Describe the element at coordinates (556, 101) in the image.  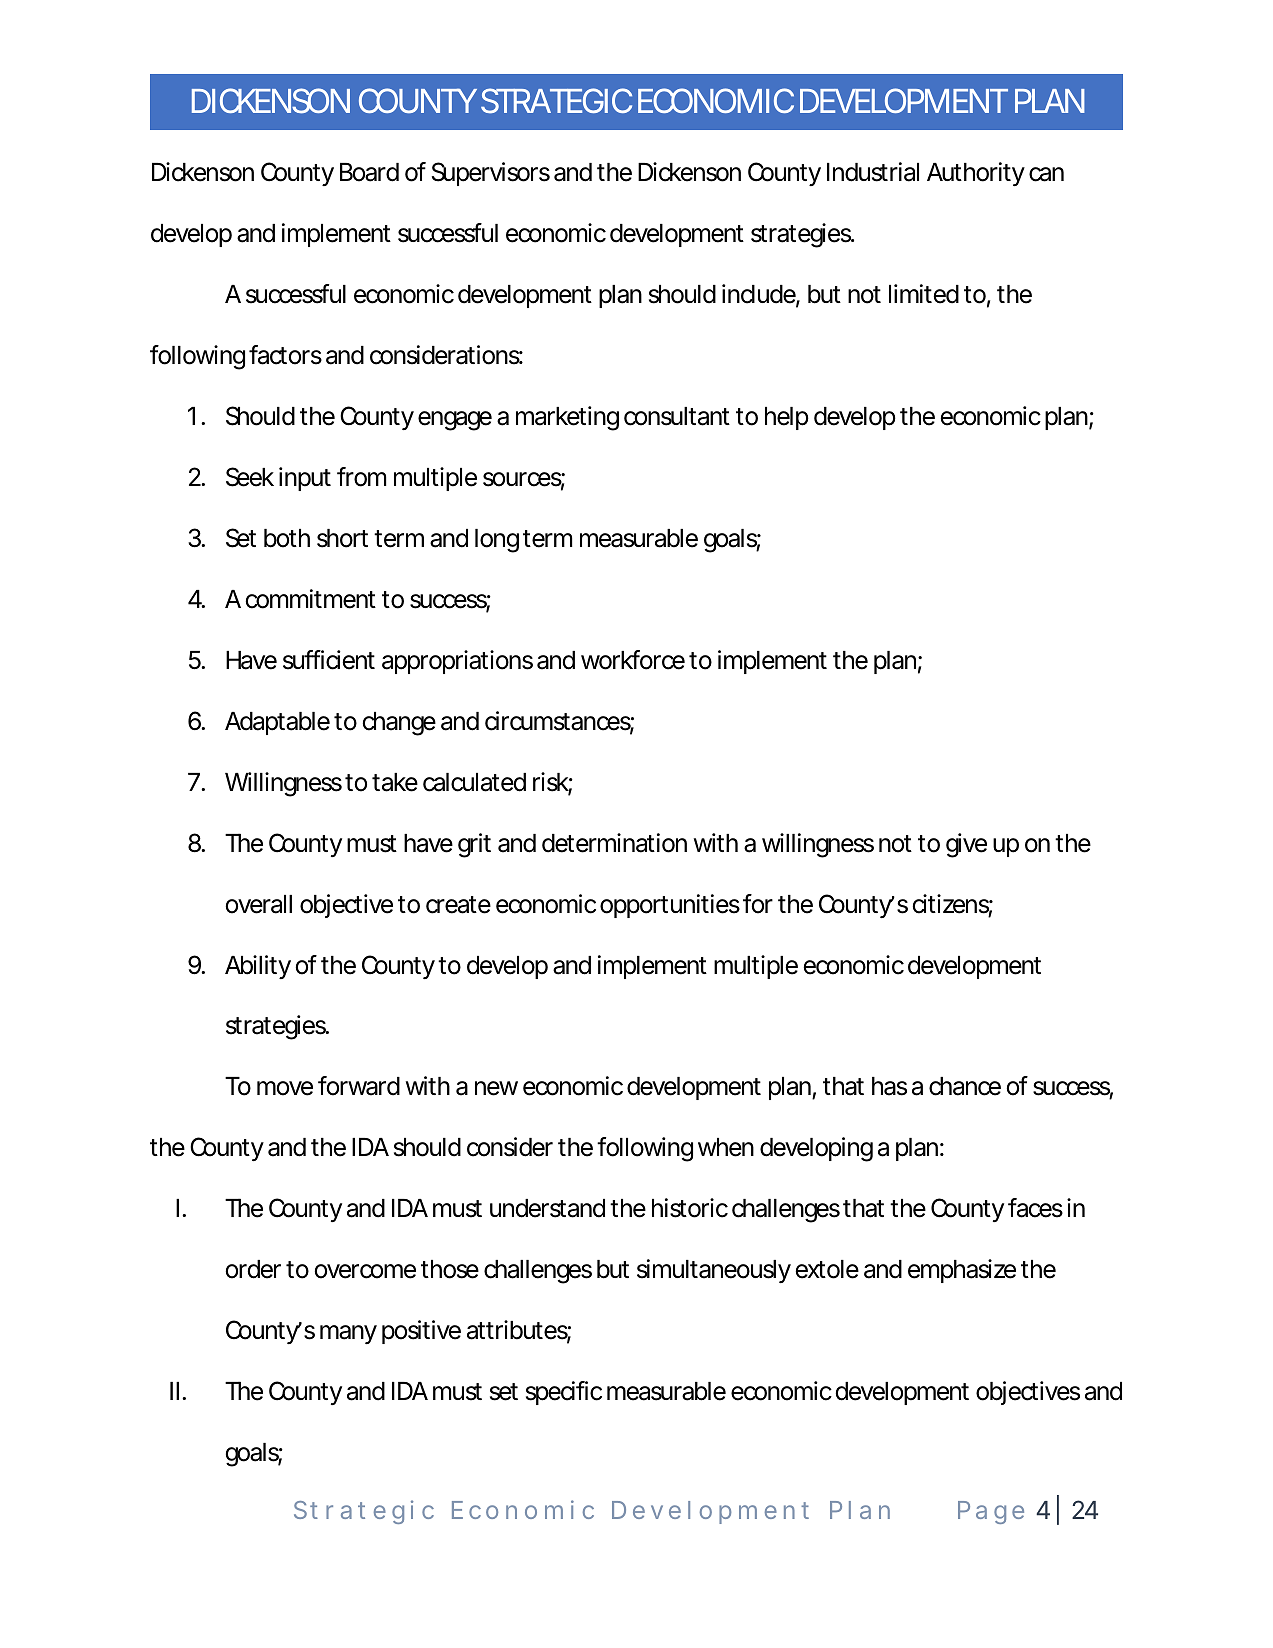
I see `STRATEGIC` at that location.
